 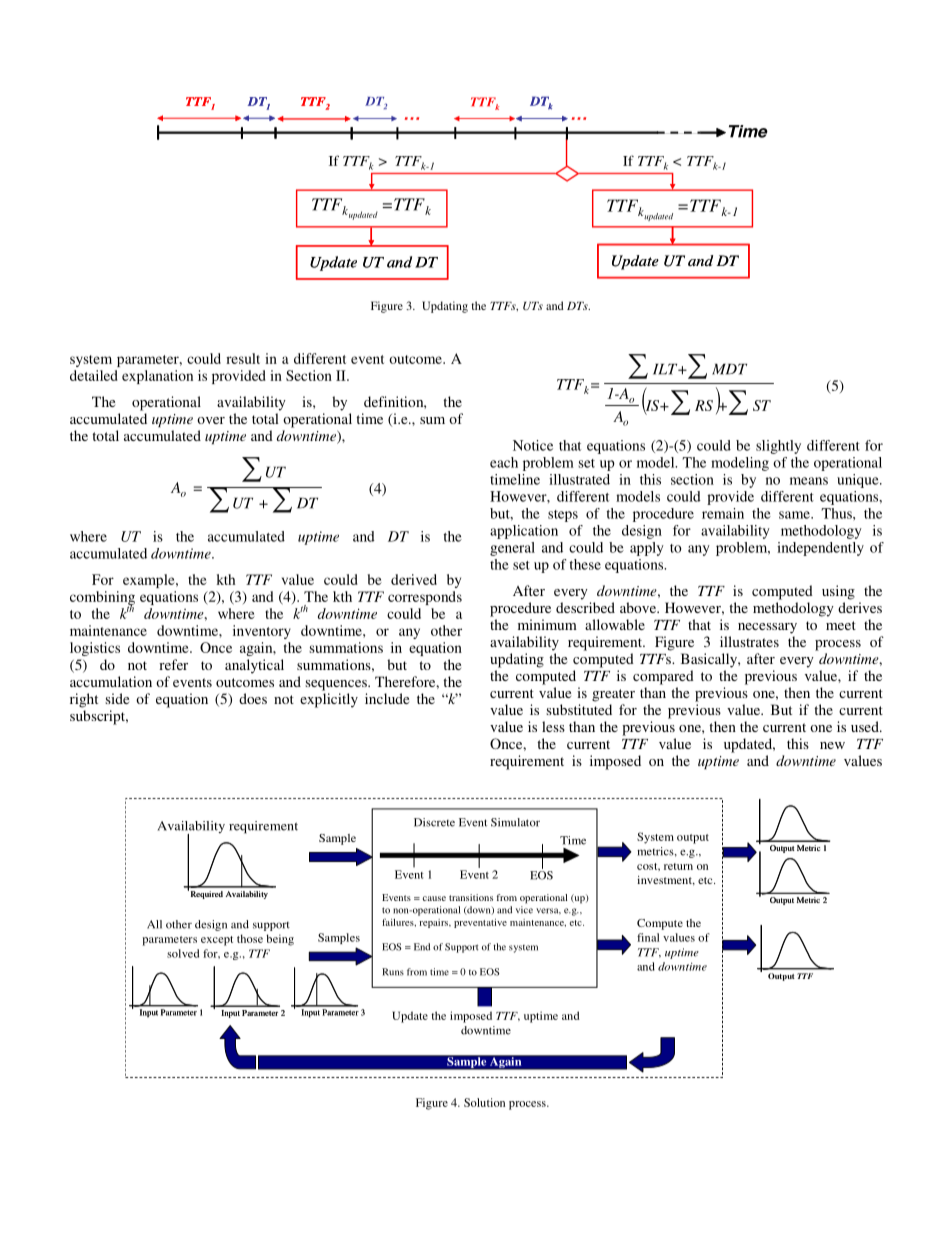 I want to click on new, so click(x=832, y=745).
